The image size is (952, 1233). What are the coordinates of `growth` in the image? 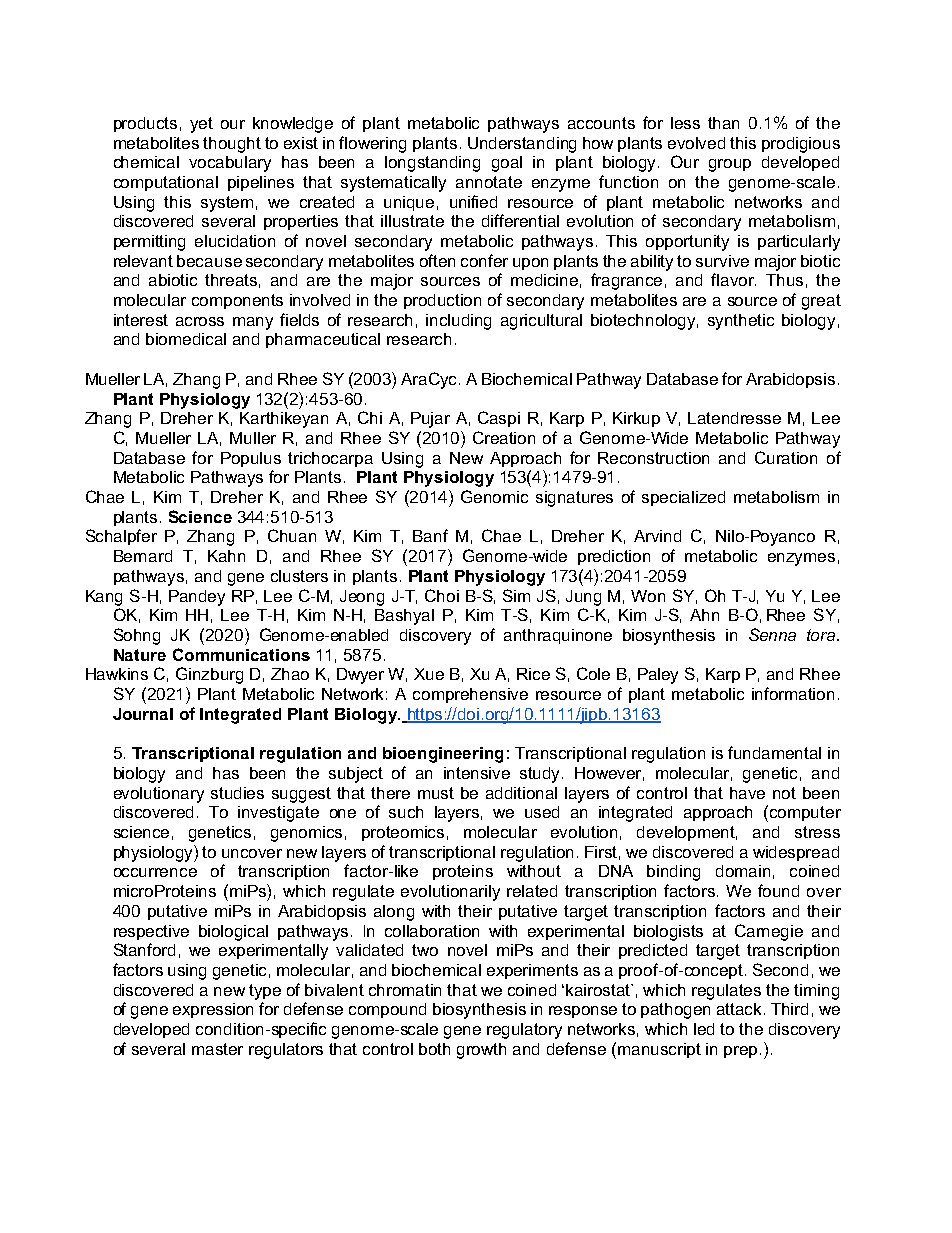 It's located at (481, 1051).
